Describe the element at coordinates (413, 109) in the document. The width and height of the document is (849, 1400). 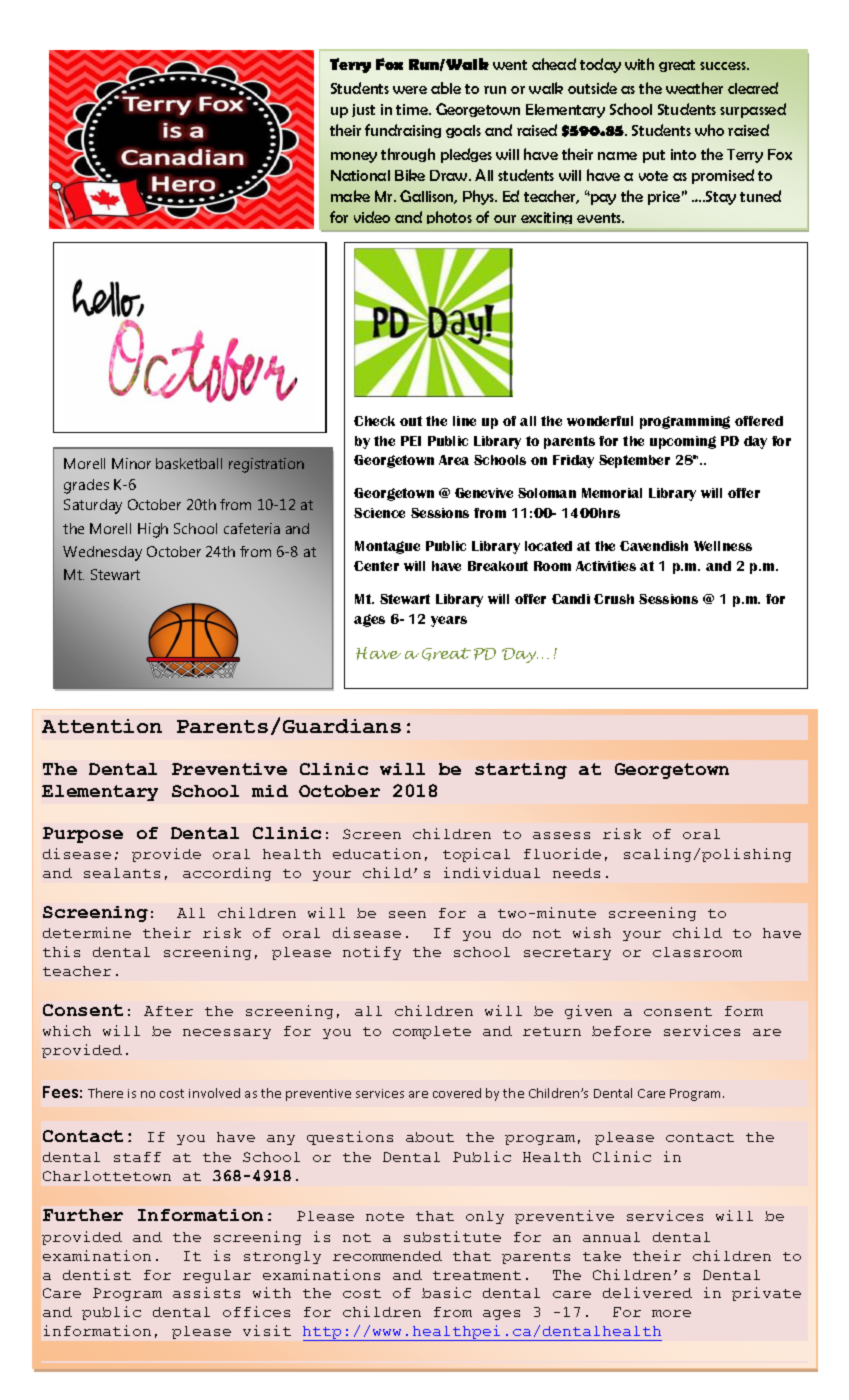
I see `time` at that location.
